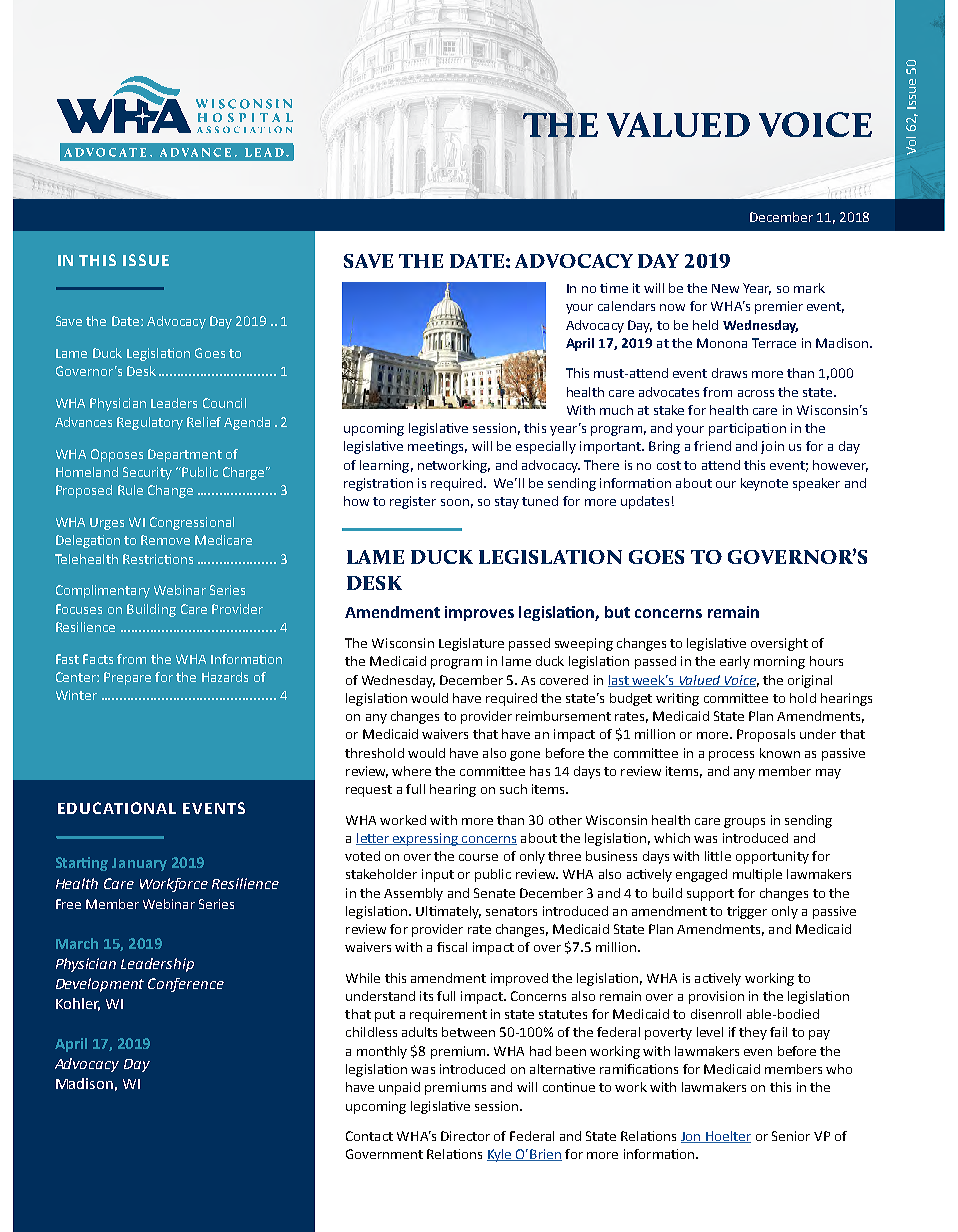  What do you see at coordinates (525, 756) in the page?
I see `gone` at bounding box center [525, 756].
